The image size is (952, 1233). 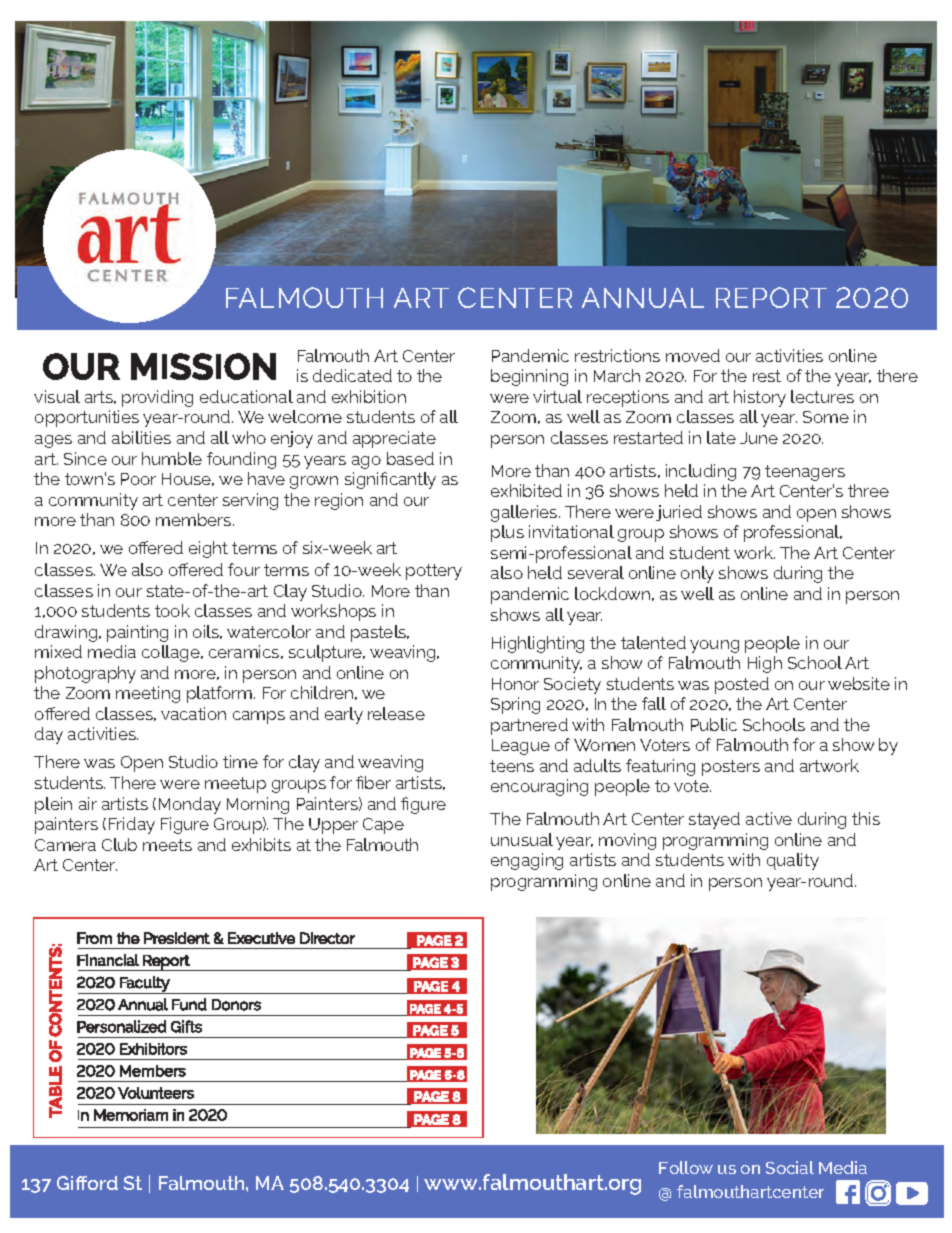 I want to click on Public, so click(x=714, y=724).
